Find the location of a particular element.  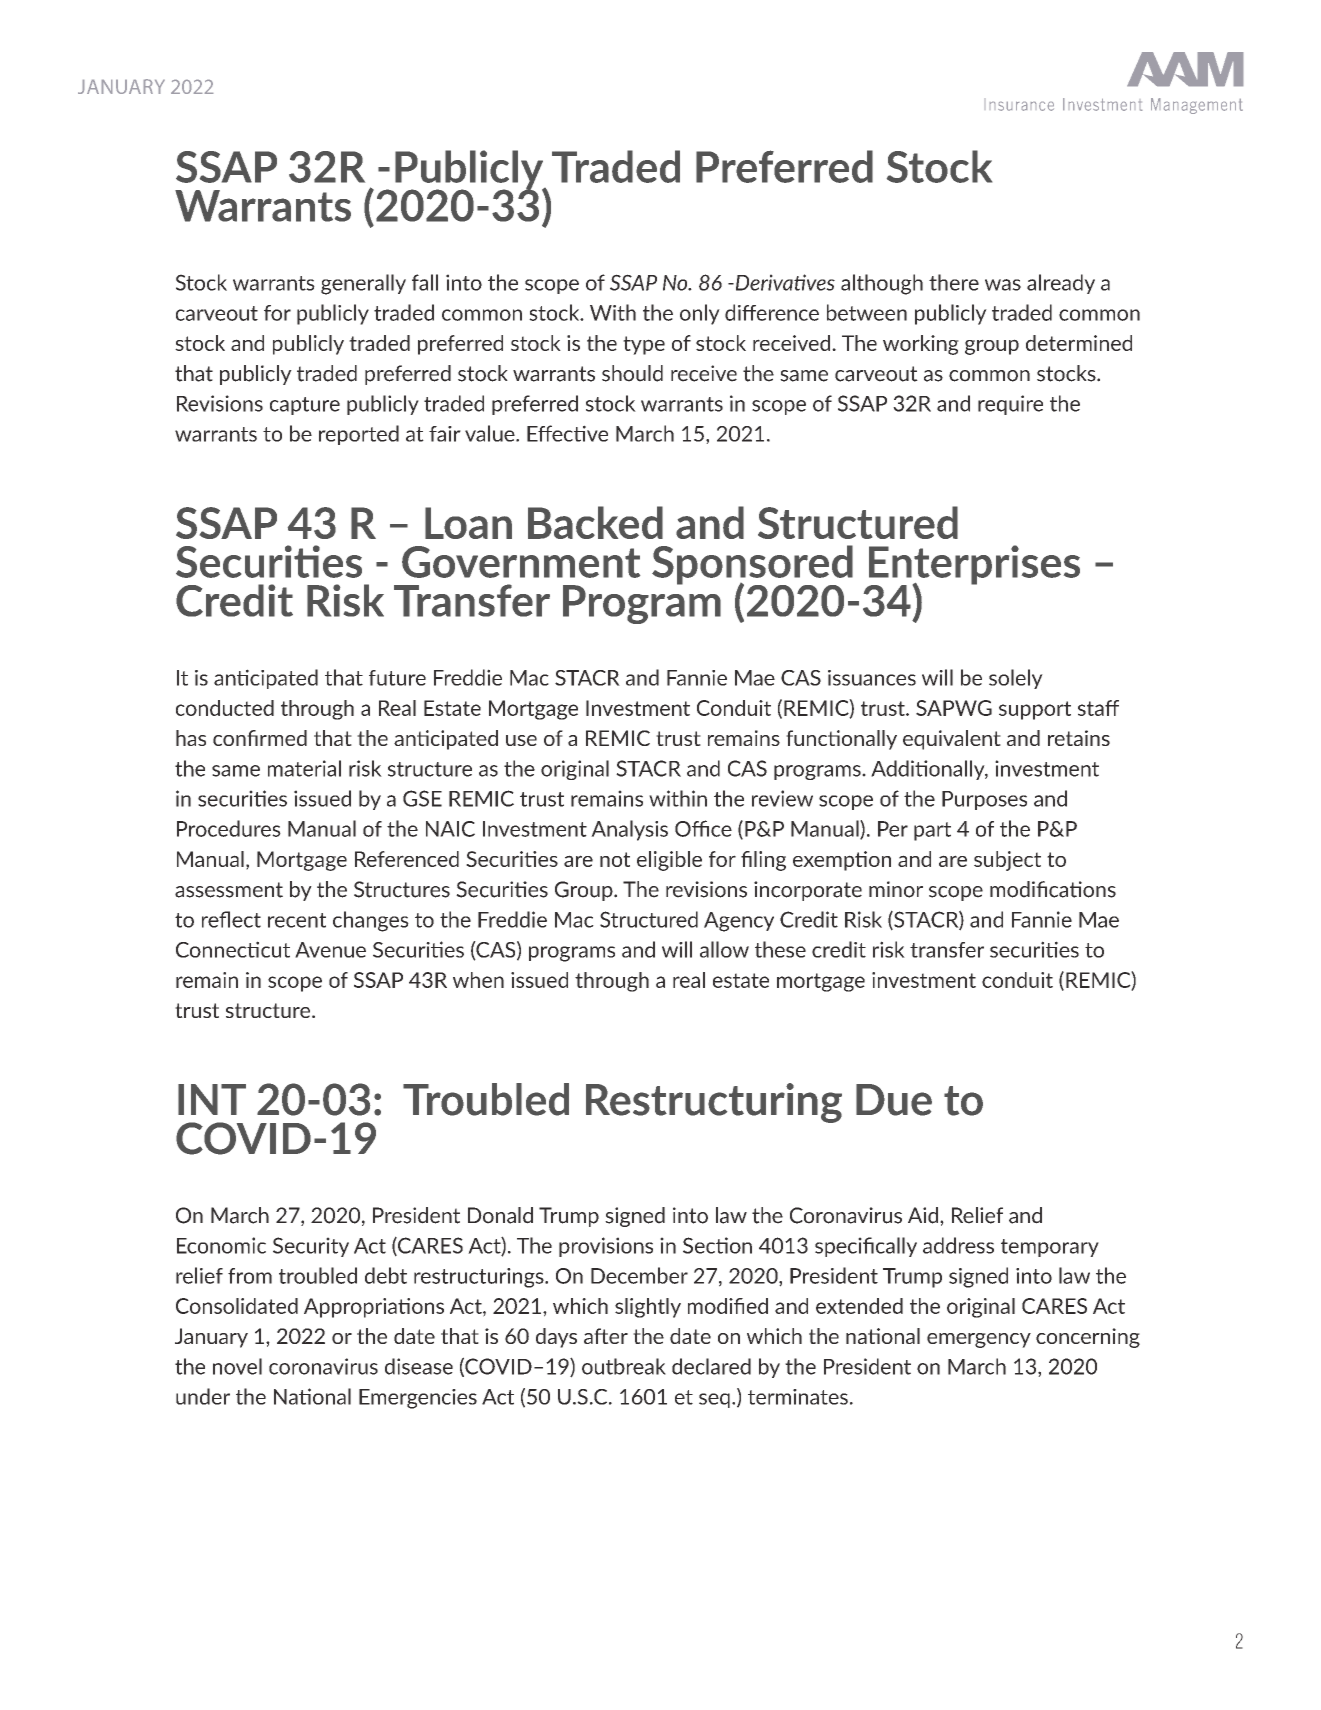

future is located at coordinates (397, 678).
